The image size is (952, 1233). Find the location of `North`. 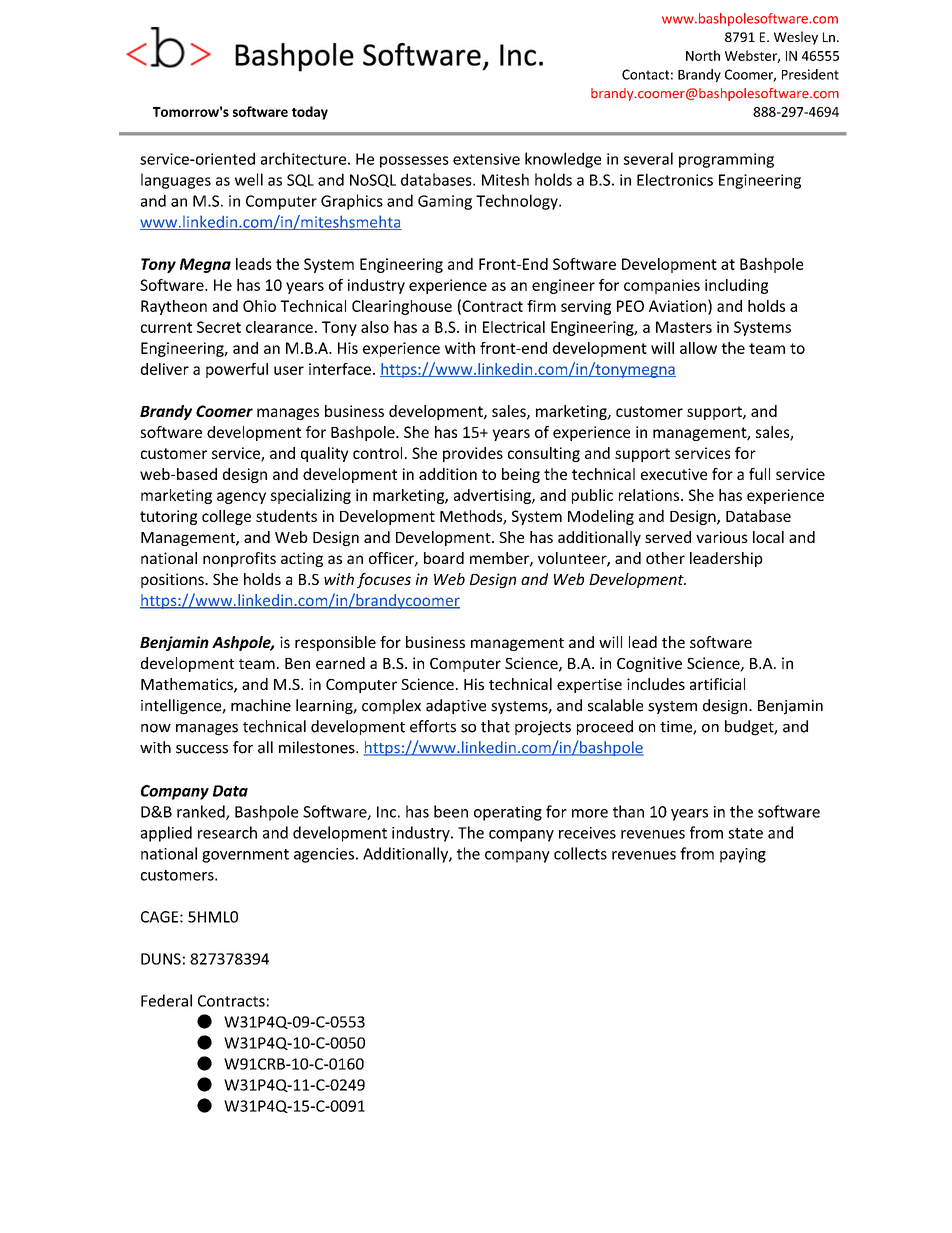

North is located at coordinates (703, 55).
